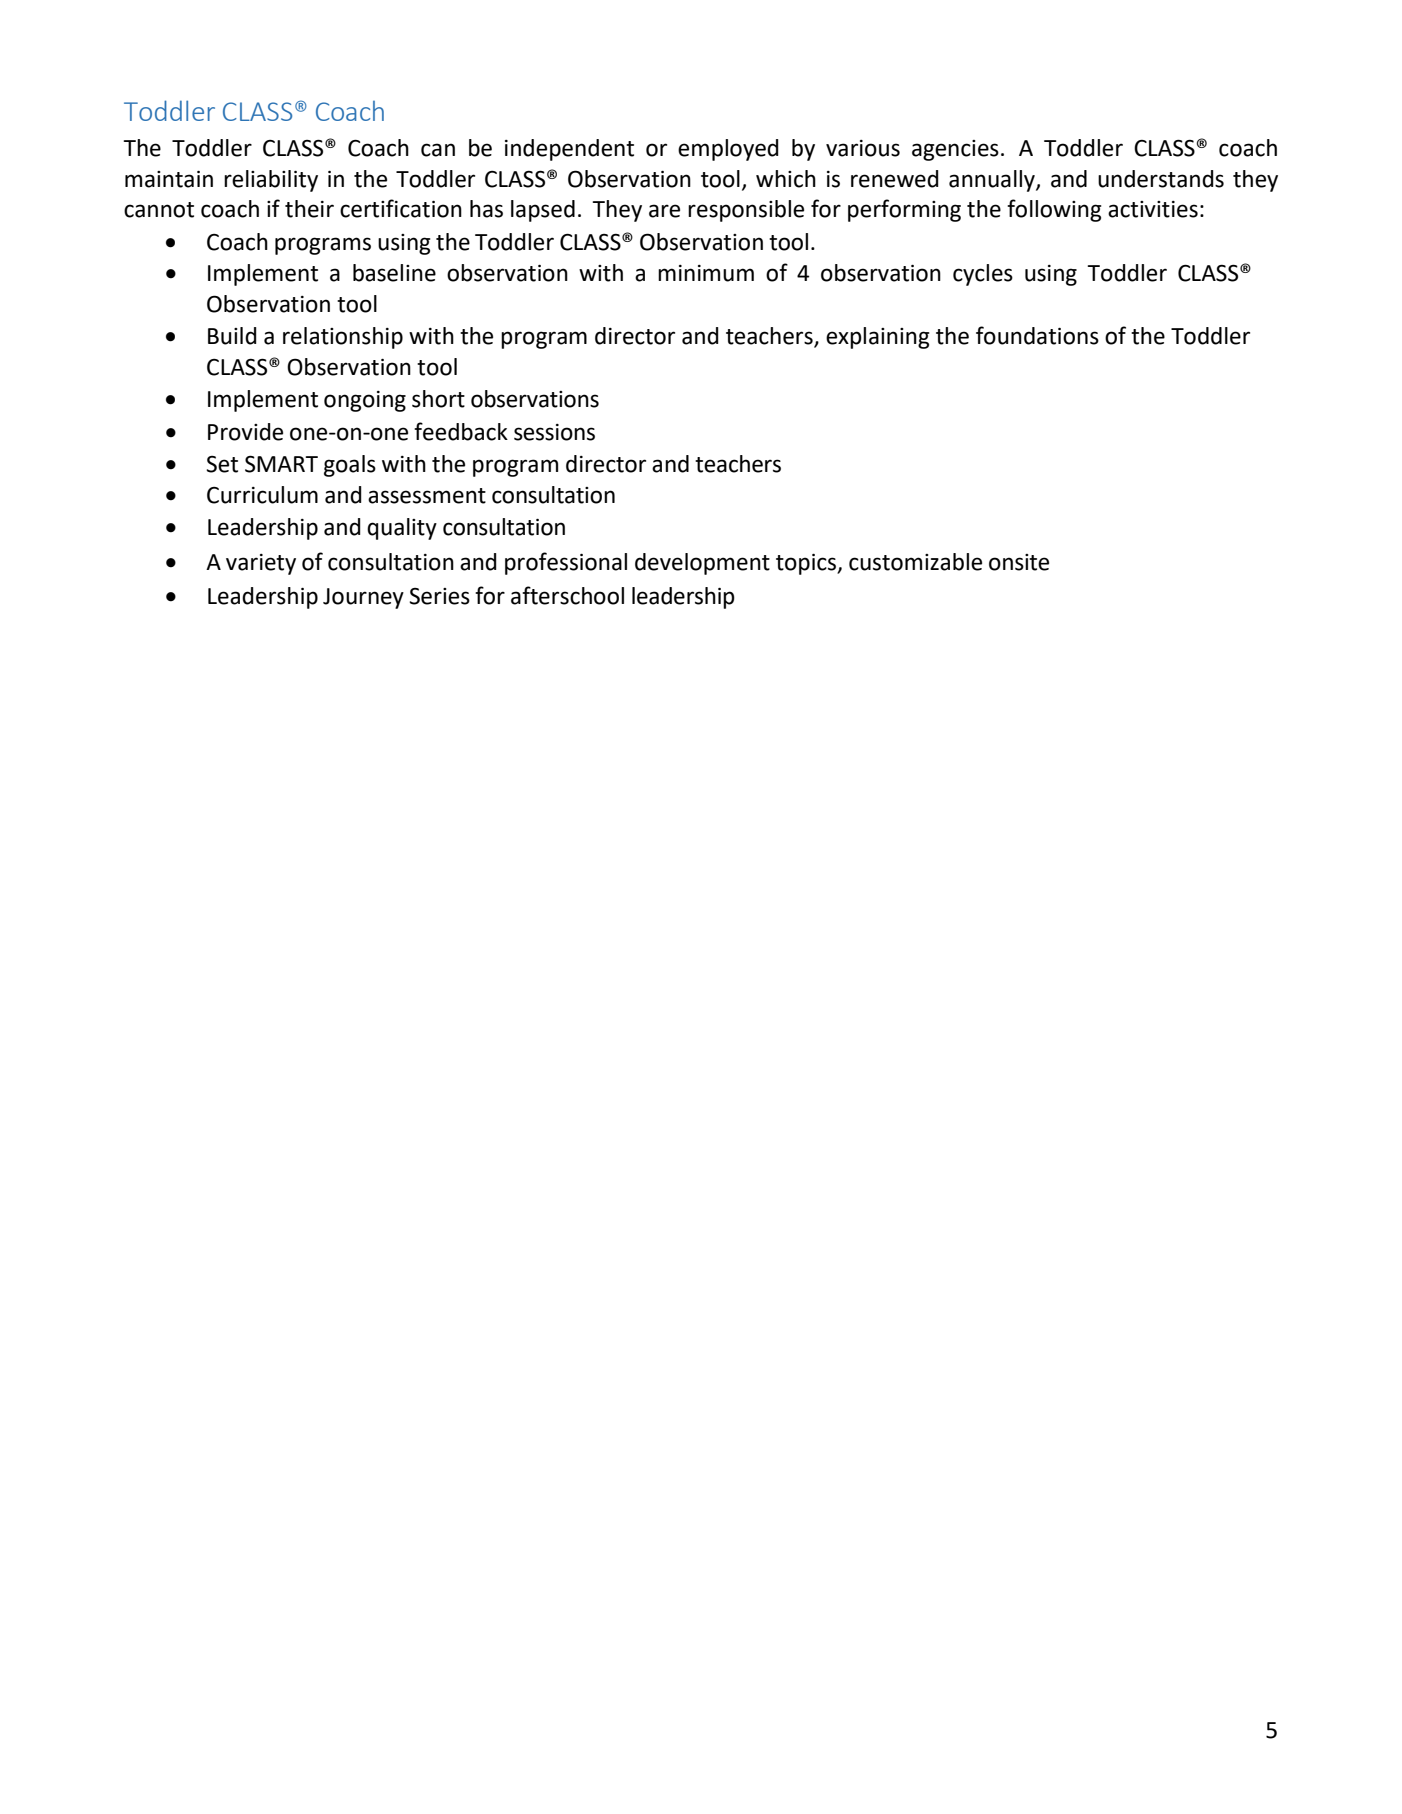 Image resolution: width=1402 pixels, height=1814 pixels. I want to click on employed, so click(728, 150).
